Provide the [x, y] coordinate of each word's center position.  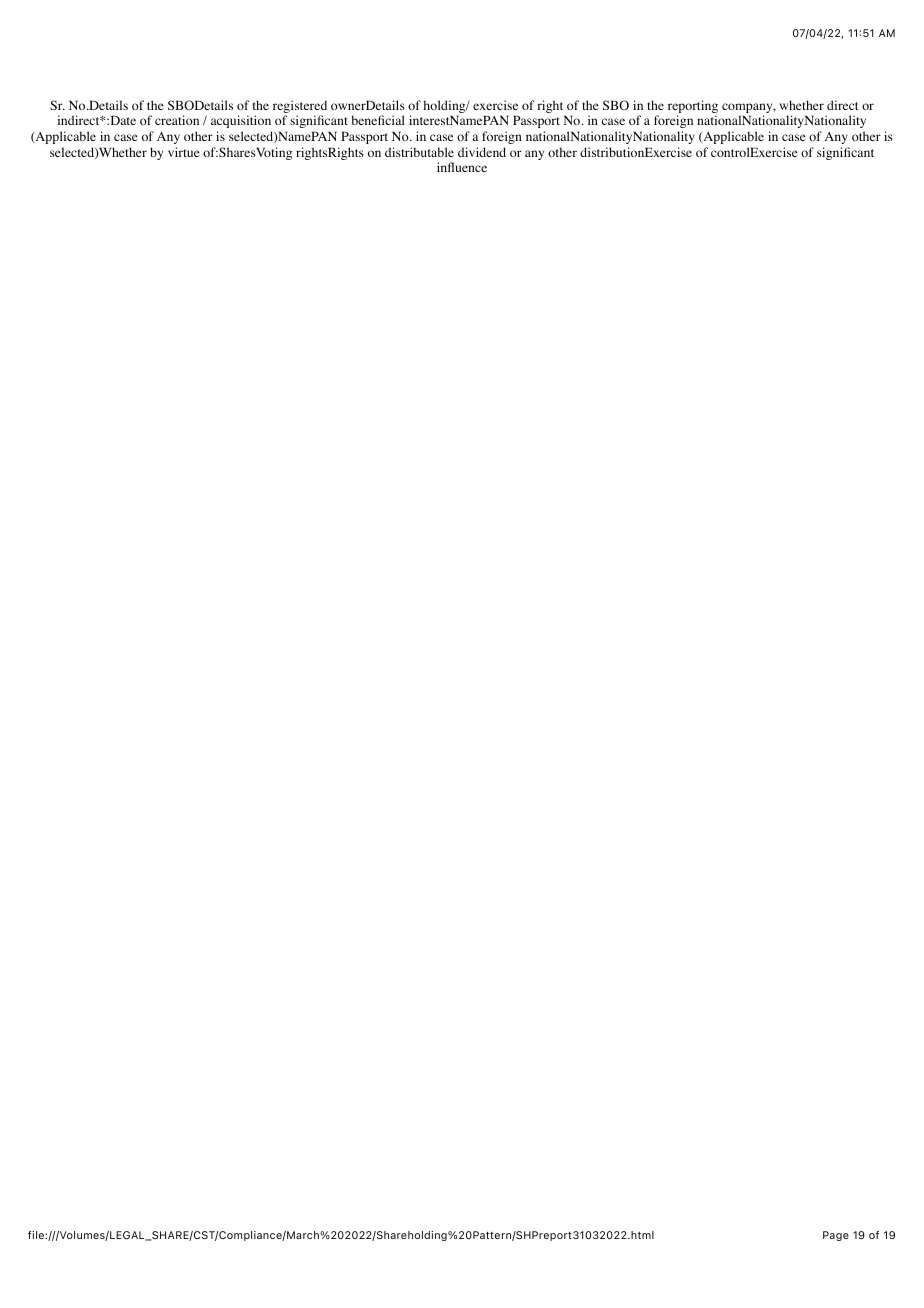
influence [462, 167]
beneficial [378, 120]
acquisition [241, 121]
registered [300, 108]
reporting [693, 108]
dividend [482, 152]
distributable [419, 152]
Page [836, 1236]
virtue [184, 152]
